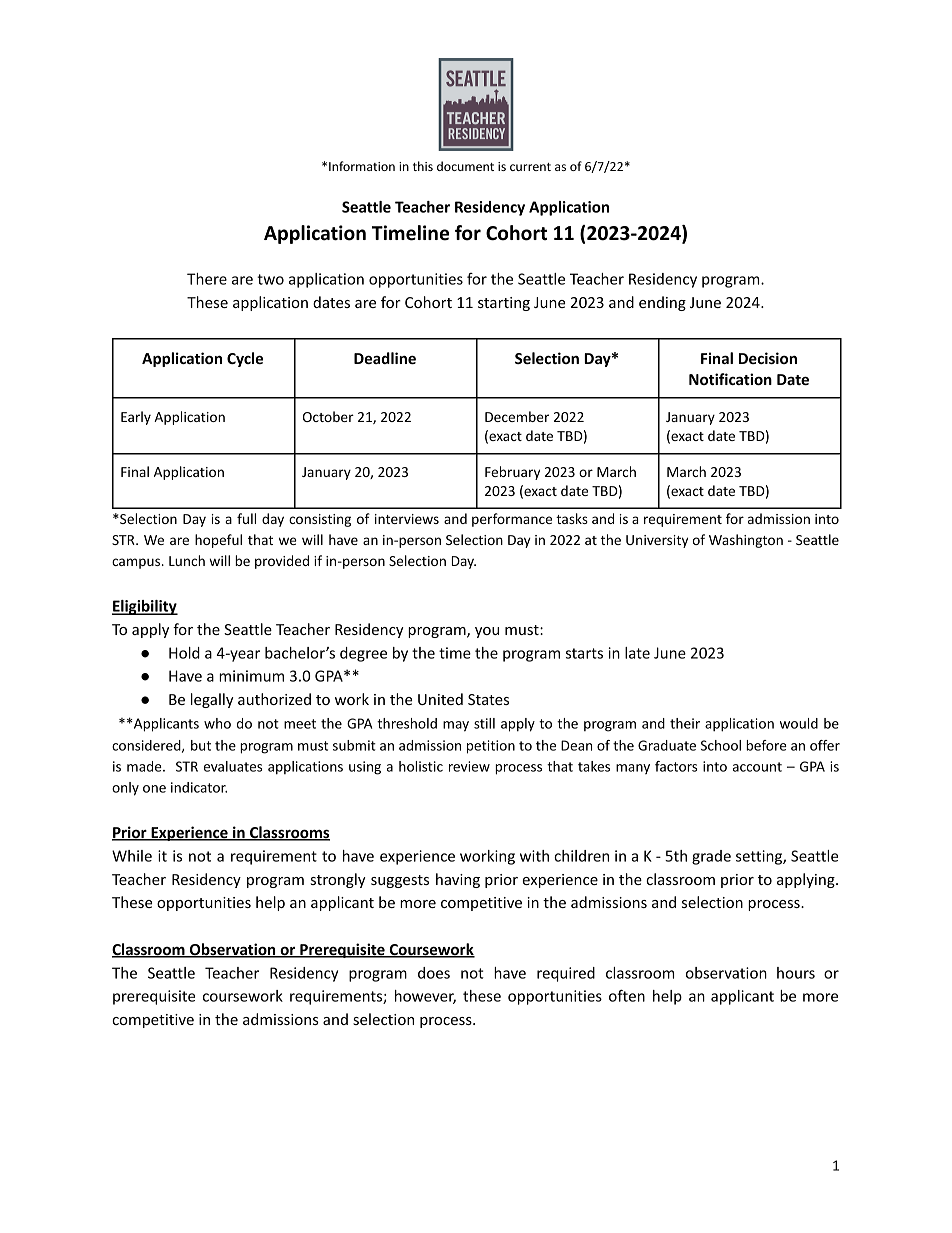 The image size is (952, 1233). Describe the element at coordinates (662, 303) in the screenshot. I see `ending` at that location.
